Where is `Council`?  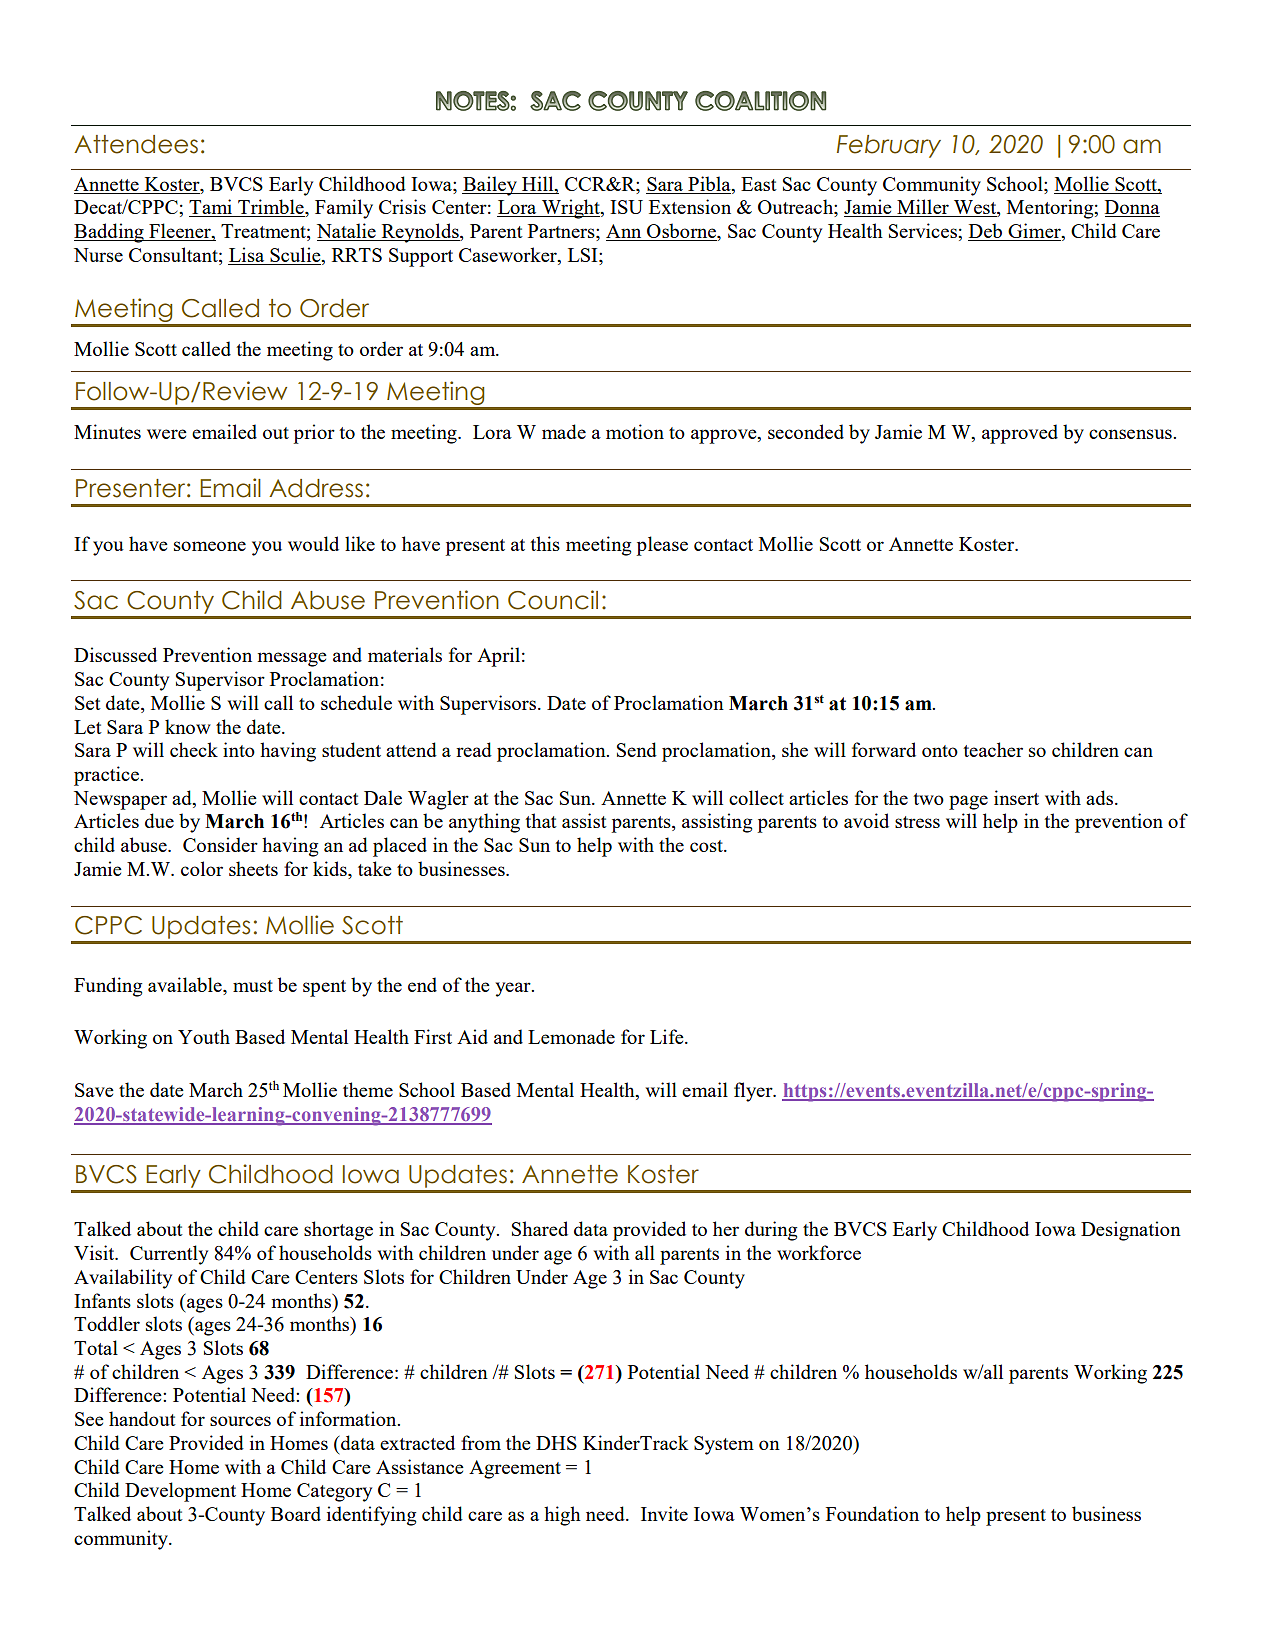 Council is located at coordinates (553, 600).
